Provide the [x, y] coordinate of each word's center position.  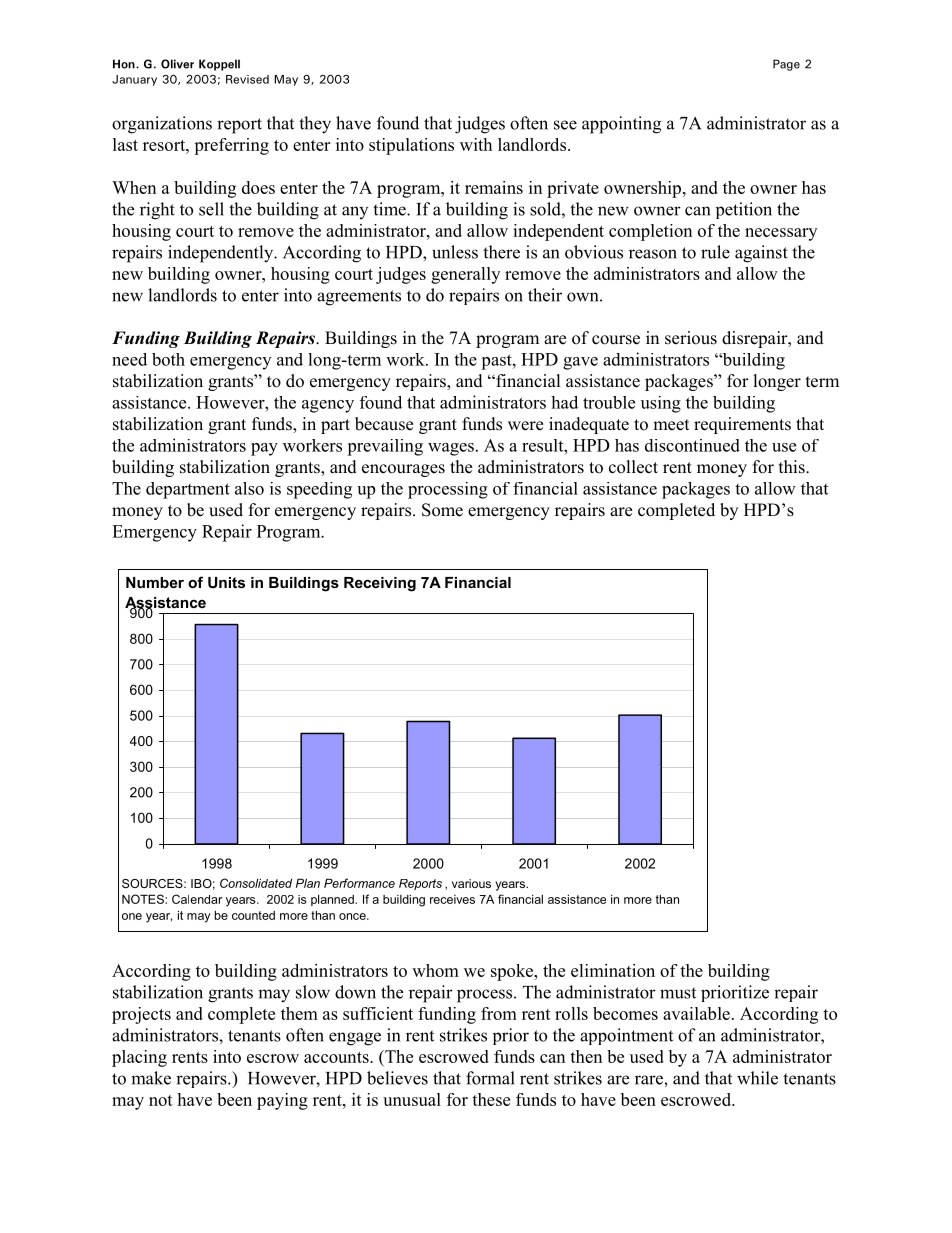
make [151, 1078]
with [476, 144]
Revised [247, 79]
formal [490, 1078]
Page [786, 65]
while [757, 1078]
